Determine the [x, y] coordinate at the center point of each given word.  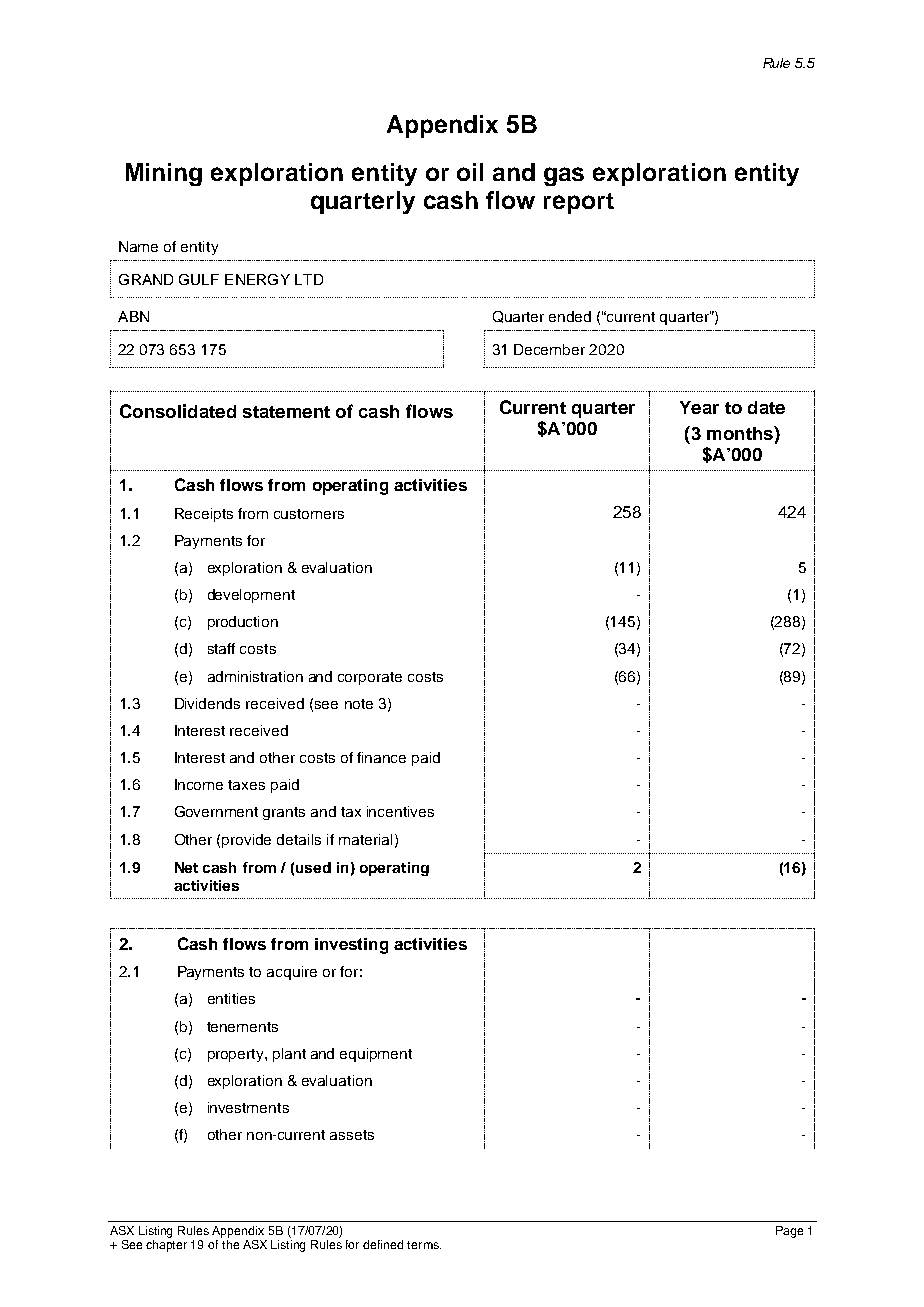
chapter [166, 1246]
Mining [164, 174]
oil [470, 172]
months [741, 433]
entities [231, 998]
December [549, 349]
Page [789, 1232]
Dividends [207, 703]
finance [381, 757]
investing [351, 946]
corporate [370, 678]
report [579, 203]
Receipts [204, 515]
